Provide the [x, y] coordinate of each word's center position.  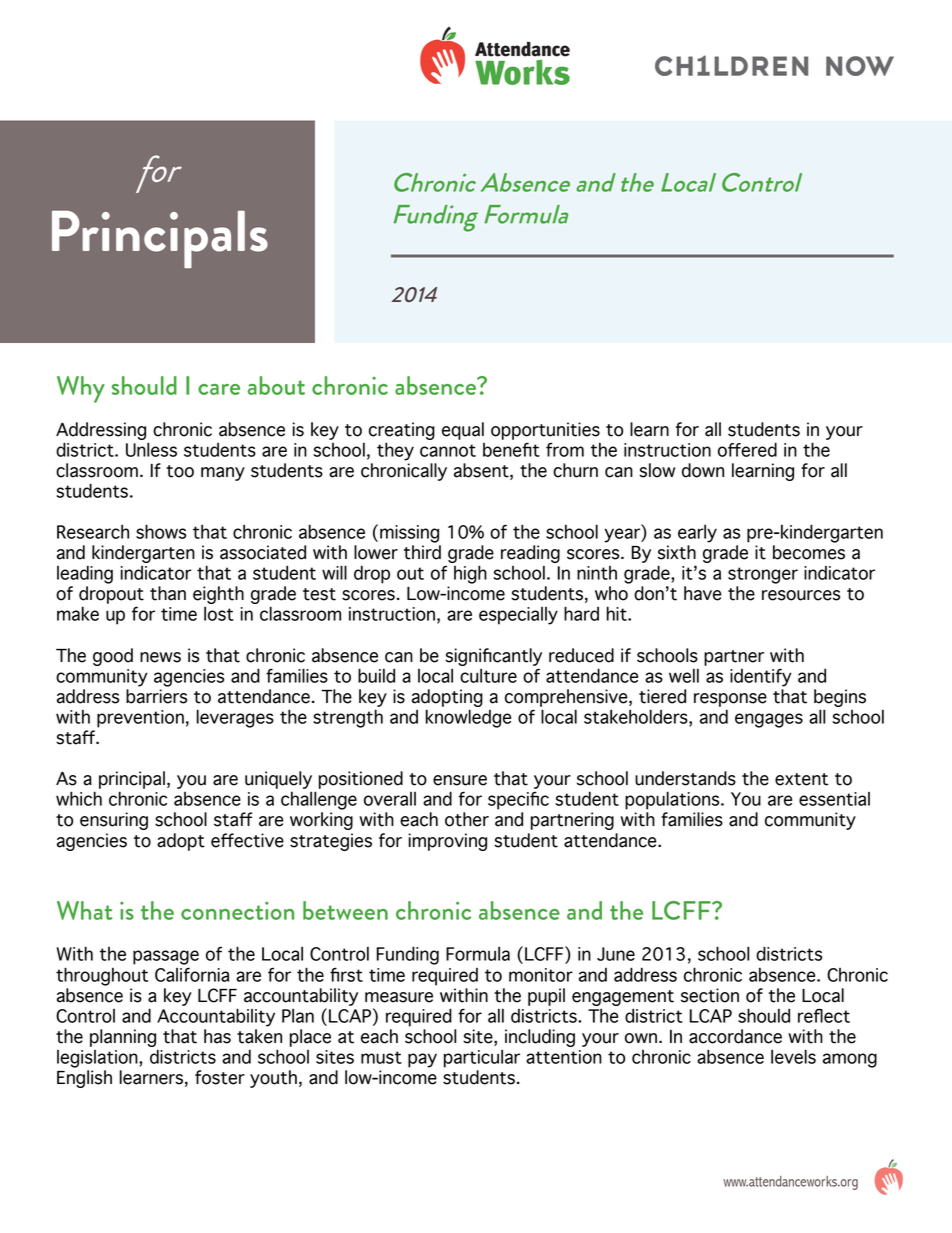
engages [769, 720]
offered [747, 449]
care [219, 389]
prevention [140, 719]
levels [793, 1056]
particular [482, 1059]
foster [220, 1077]
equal [463, 431]
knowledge [468, 718]
